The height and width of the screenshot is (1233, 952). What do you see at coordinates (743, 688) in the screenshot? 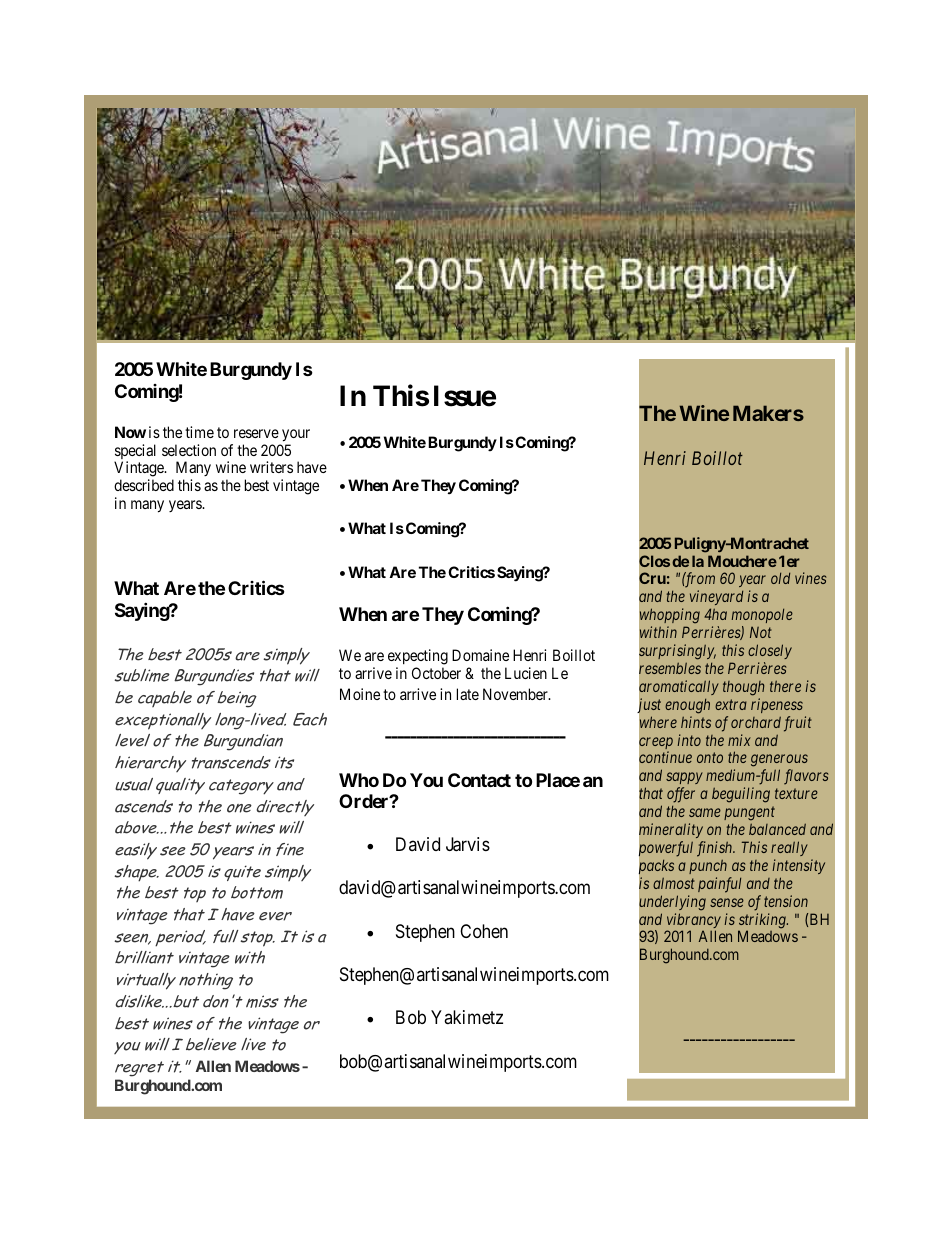
I see `though` at bounding box center [743, 688].
